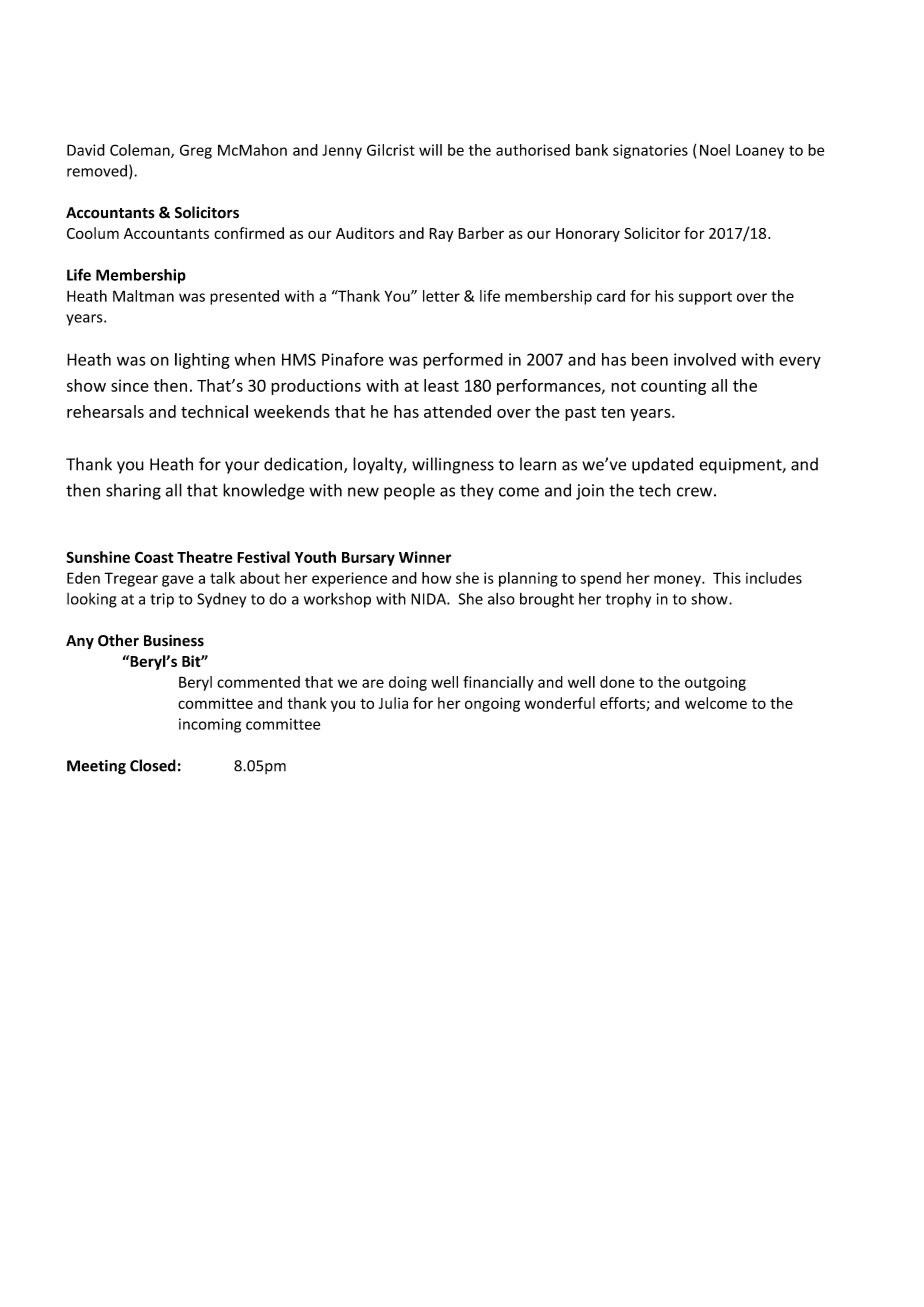 The width and height of the page is (924, 1307). I want to click on ongoing, so click(492, 704).
